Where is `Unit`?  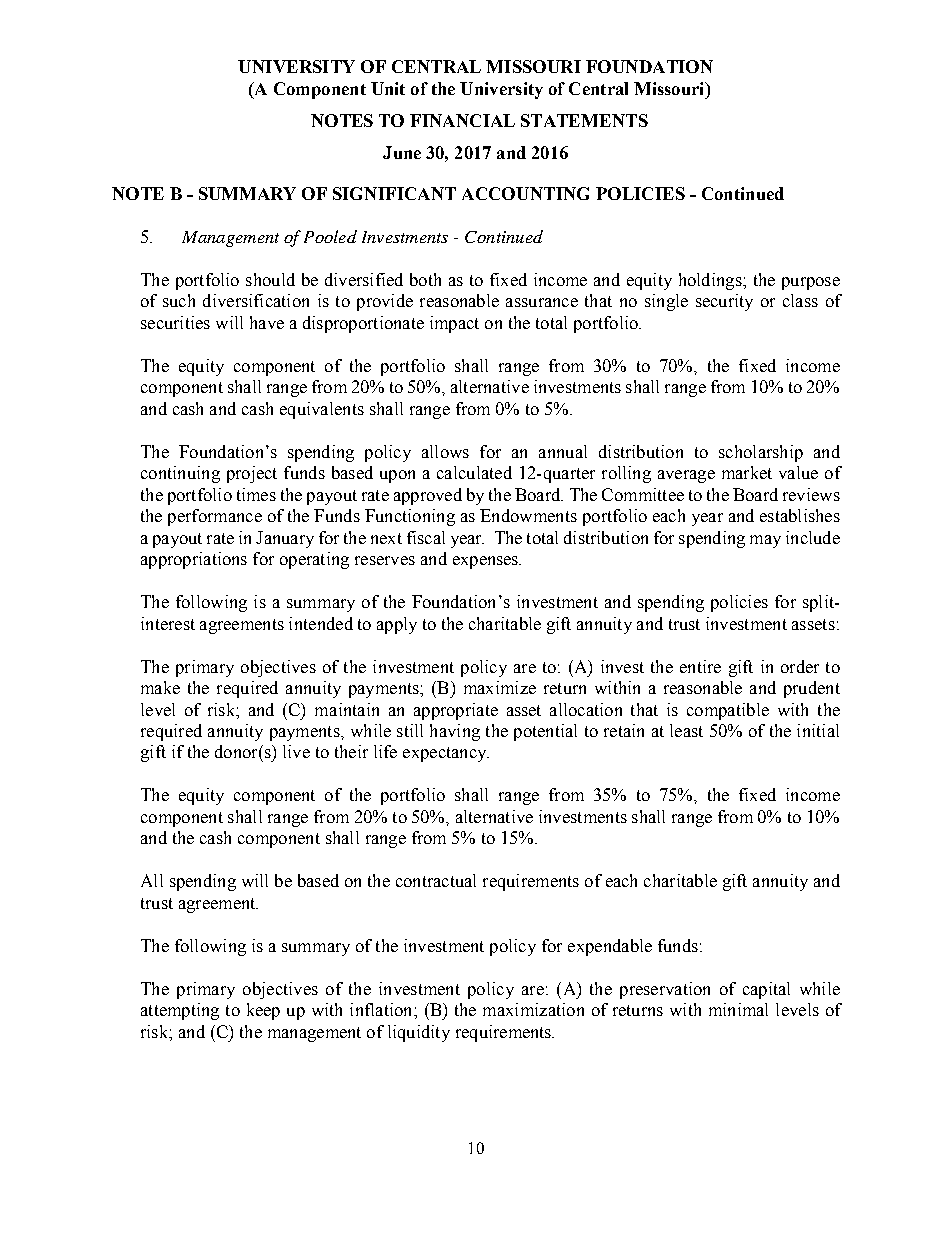
Unit is located at coordinates (388, 88).
